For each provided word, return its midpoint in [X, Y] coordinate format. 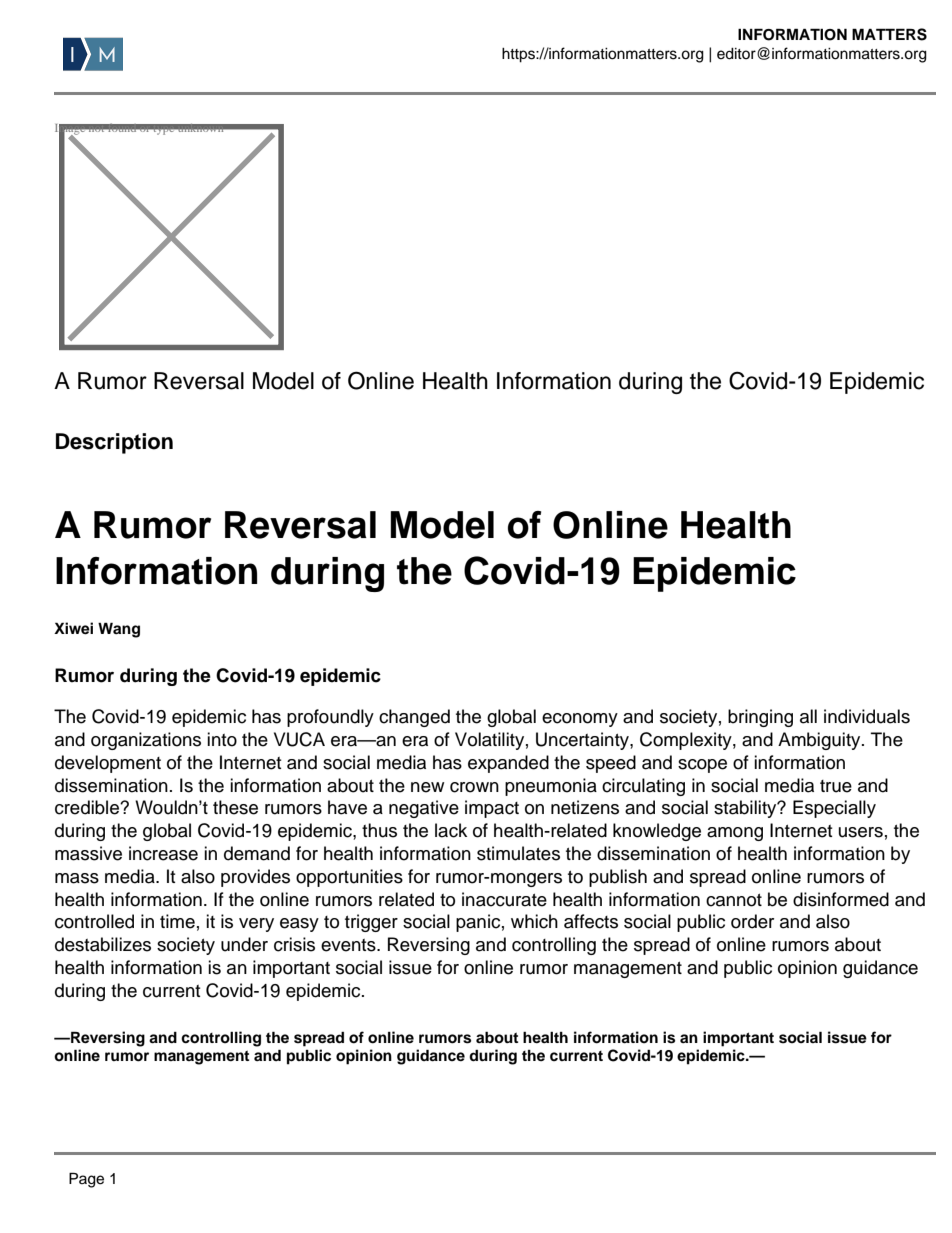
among [735, 834]
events [349, 945]
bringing [760, 718]
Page [86, 1180]
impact [492, 809]
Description [114, 443]
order [752, 921]
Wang [119, 630]
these [235, 807]
